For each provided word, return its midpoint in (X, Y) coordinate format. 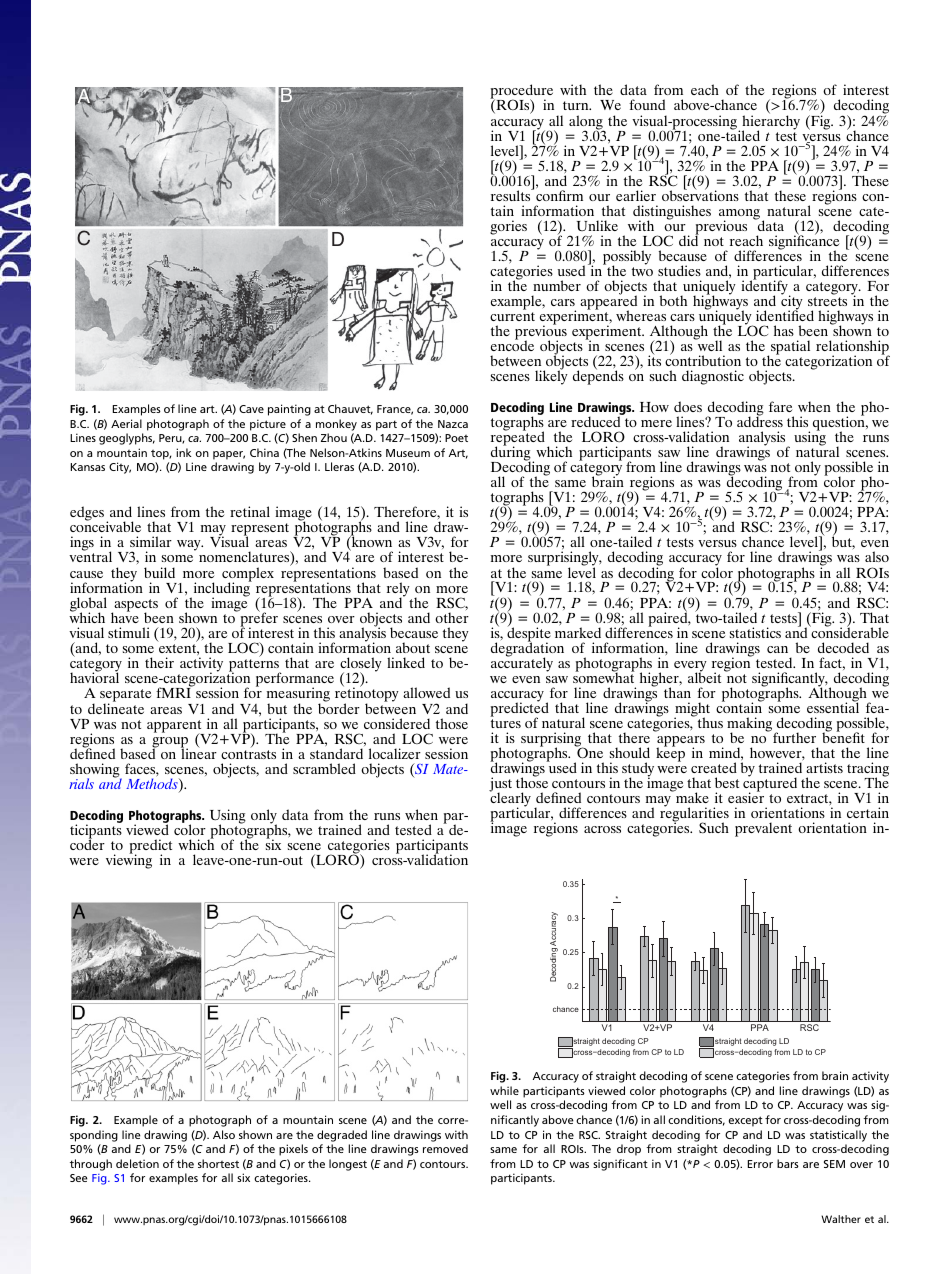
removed (445, 1148)
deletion (137, 1163)
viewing (129, 861)
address (760, 421)
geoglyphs (127, 439)
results (512, 194)
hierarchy (771, 122)
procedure (521, 93)
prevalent (763, 829)
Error (760, 1164)
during (512, 454)
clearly (510, 800)
